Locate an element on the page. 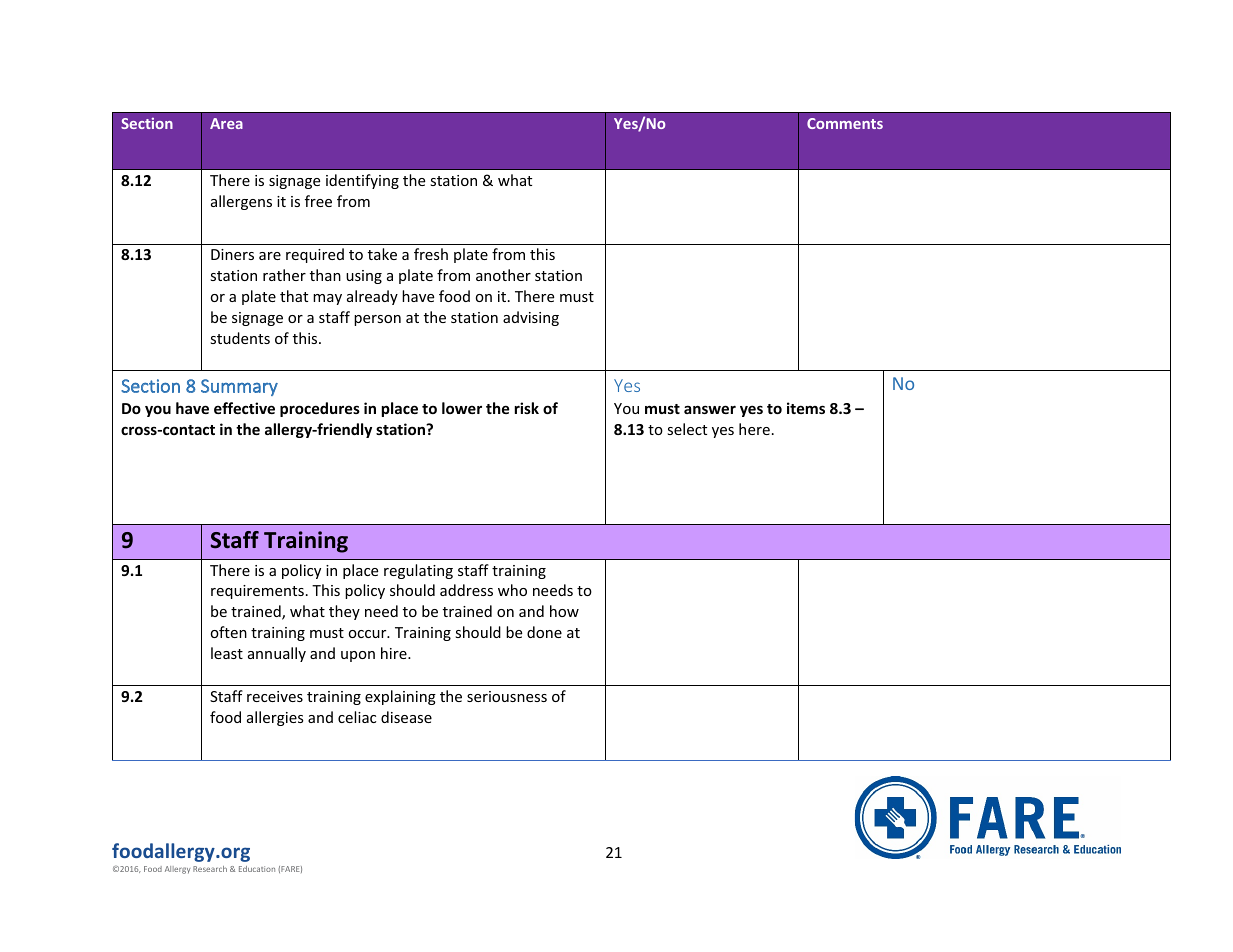 This image has height=952, width=1233. items is located at coordinates (806, 408).
